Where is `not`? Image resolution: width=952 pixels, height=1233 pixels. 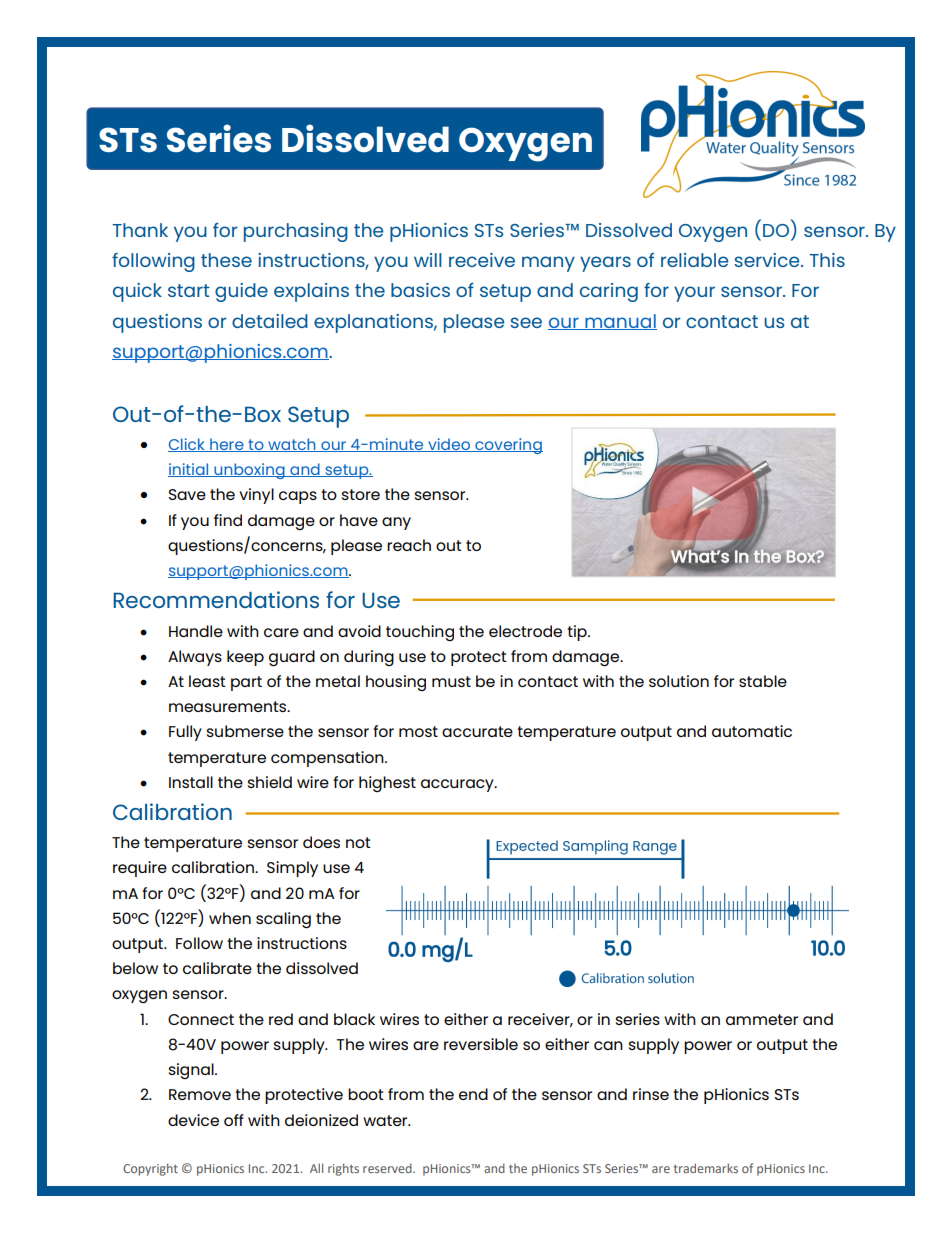
not is located at coordinates (358, 842).
